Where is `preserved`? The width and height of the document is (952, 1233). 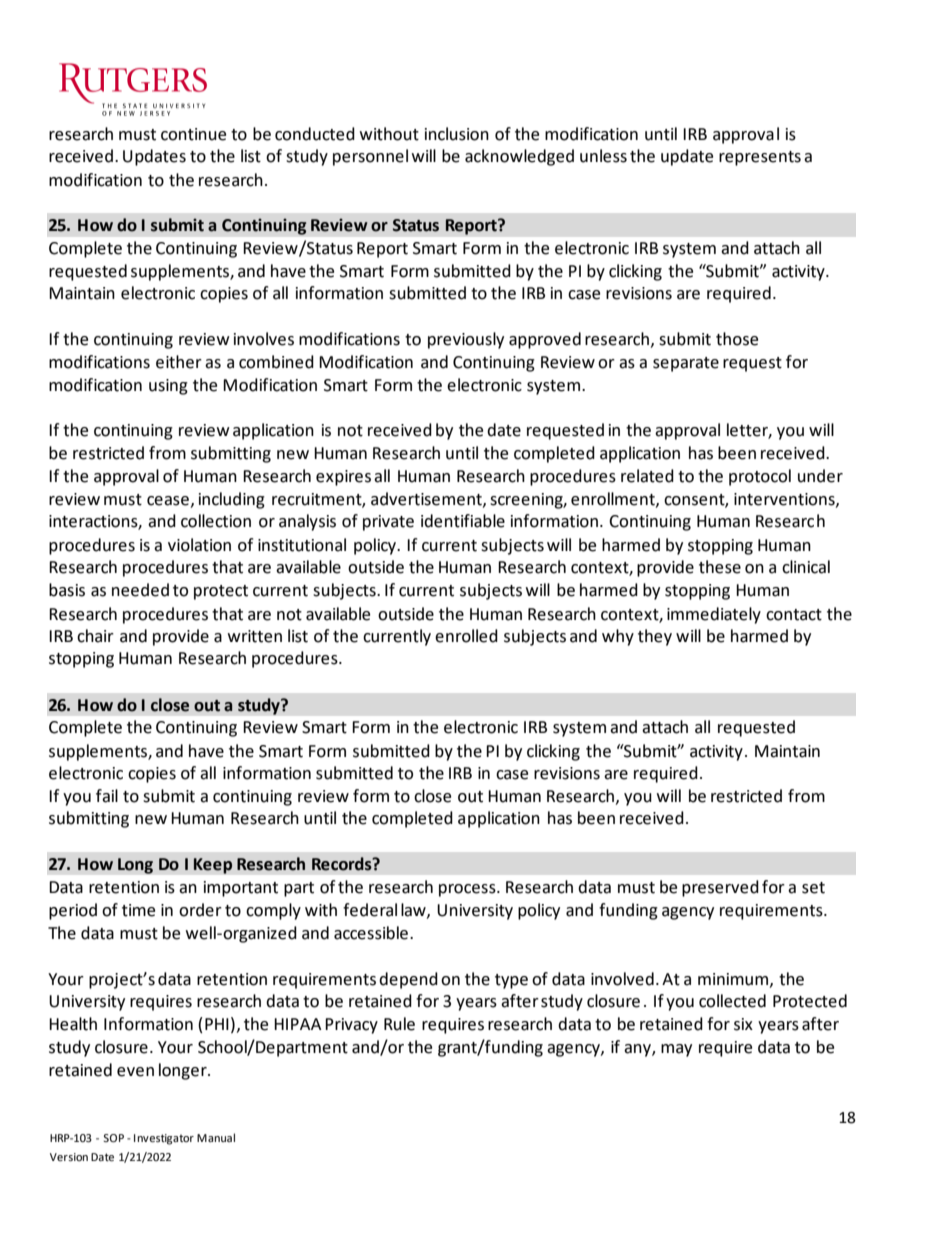 preserved is located at coordinates (720, 888).
